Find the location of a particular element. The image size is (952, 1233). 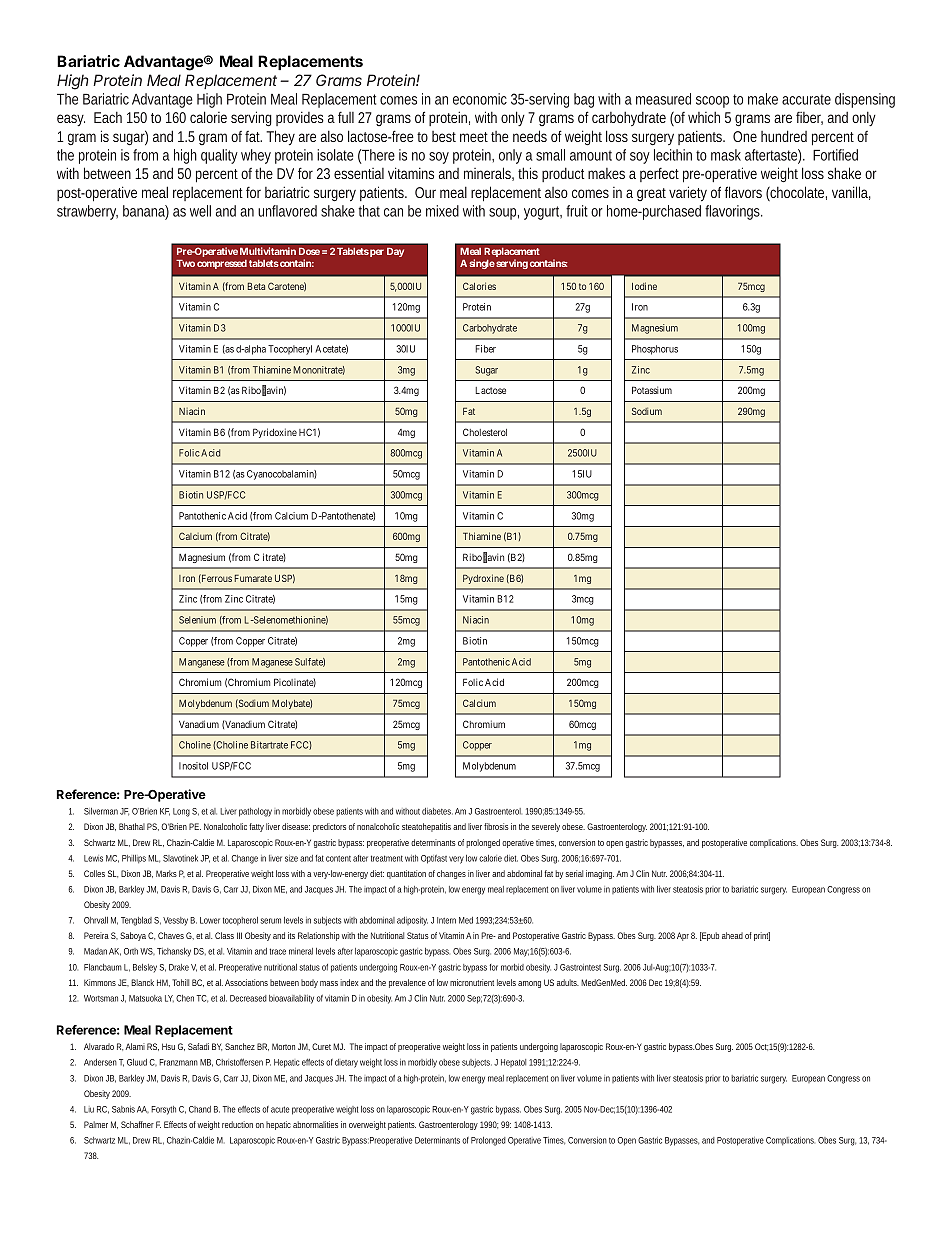

Forsyth is located at coordinates (163, 1110).
